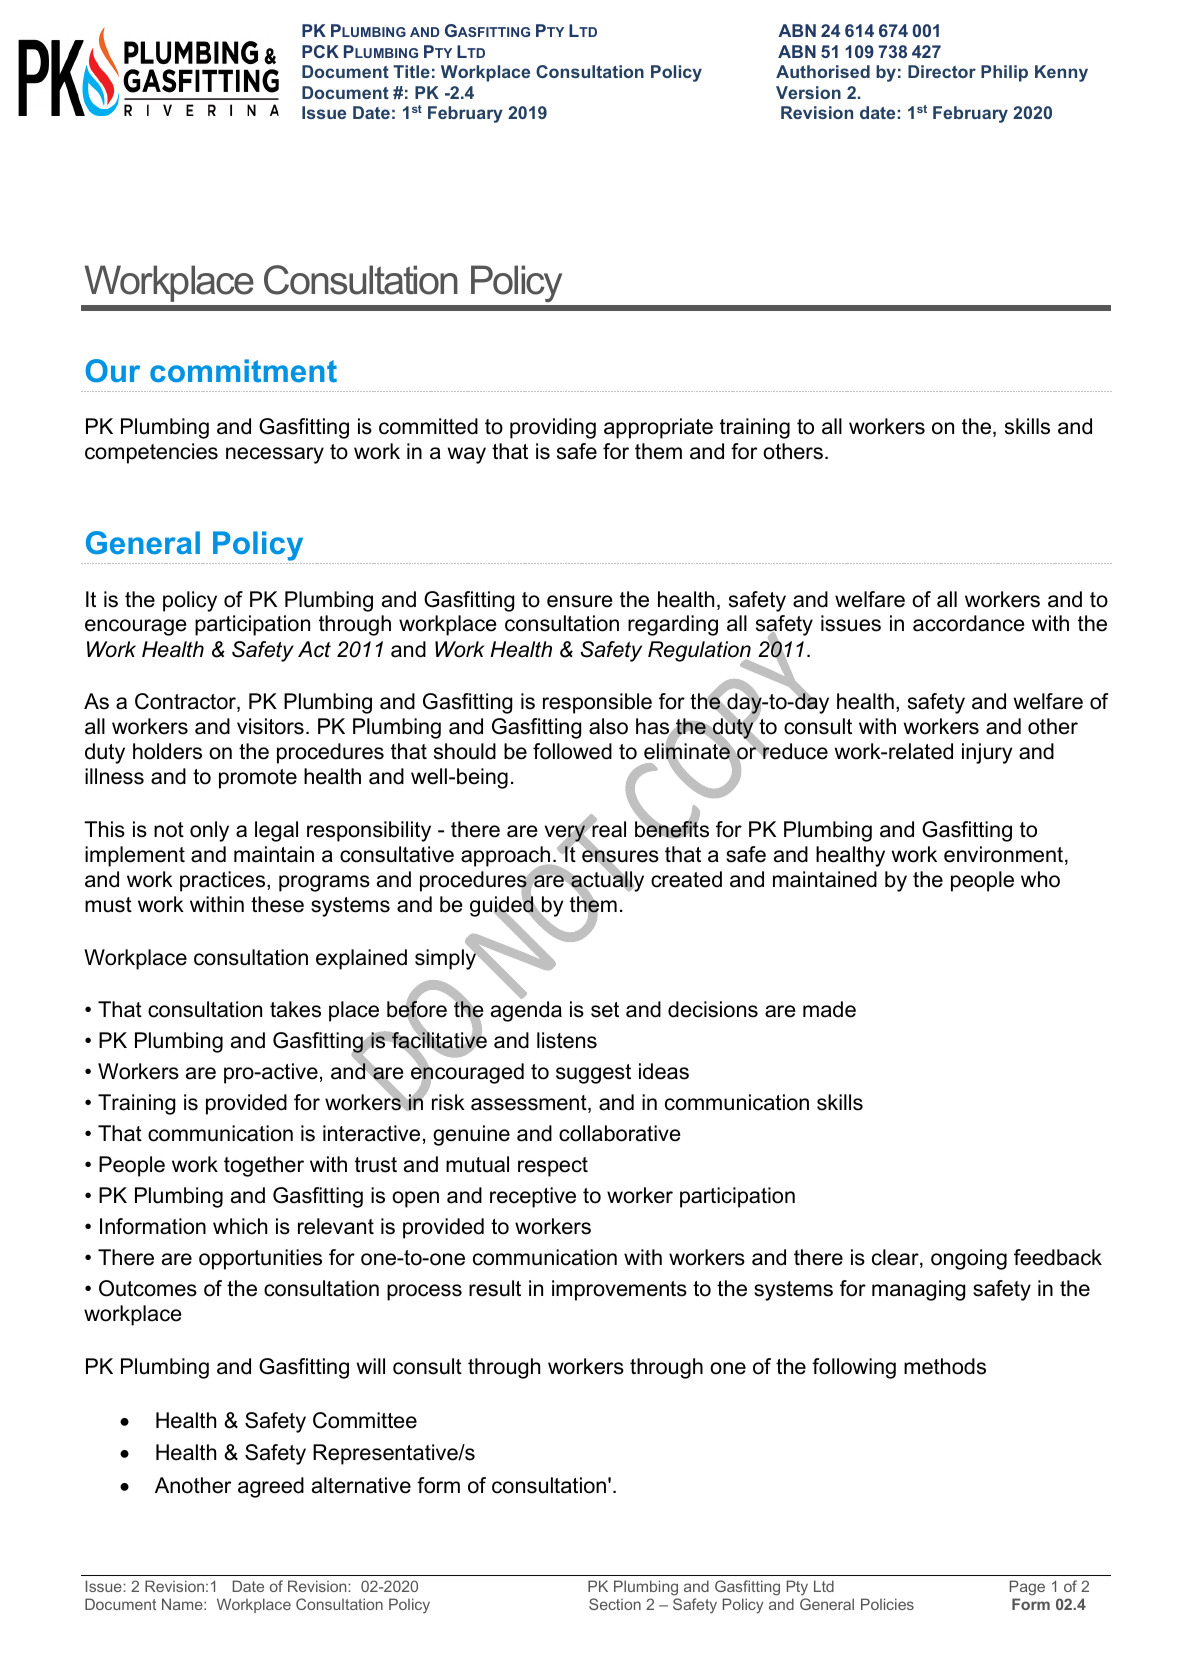 Image resolution: width=1178 pixels, height=1665 pixels. I want to click on accordance, so click(969, 623).
